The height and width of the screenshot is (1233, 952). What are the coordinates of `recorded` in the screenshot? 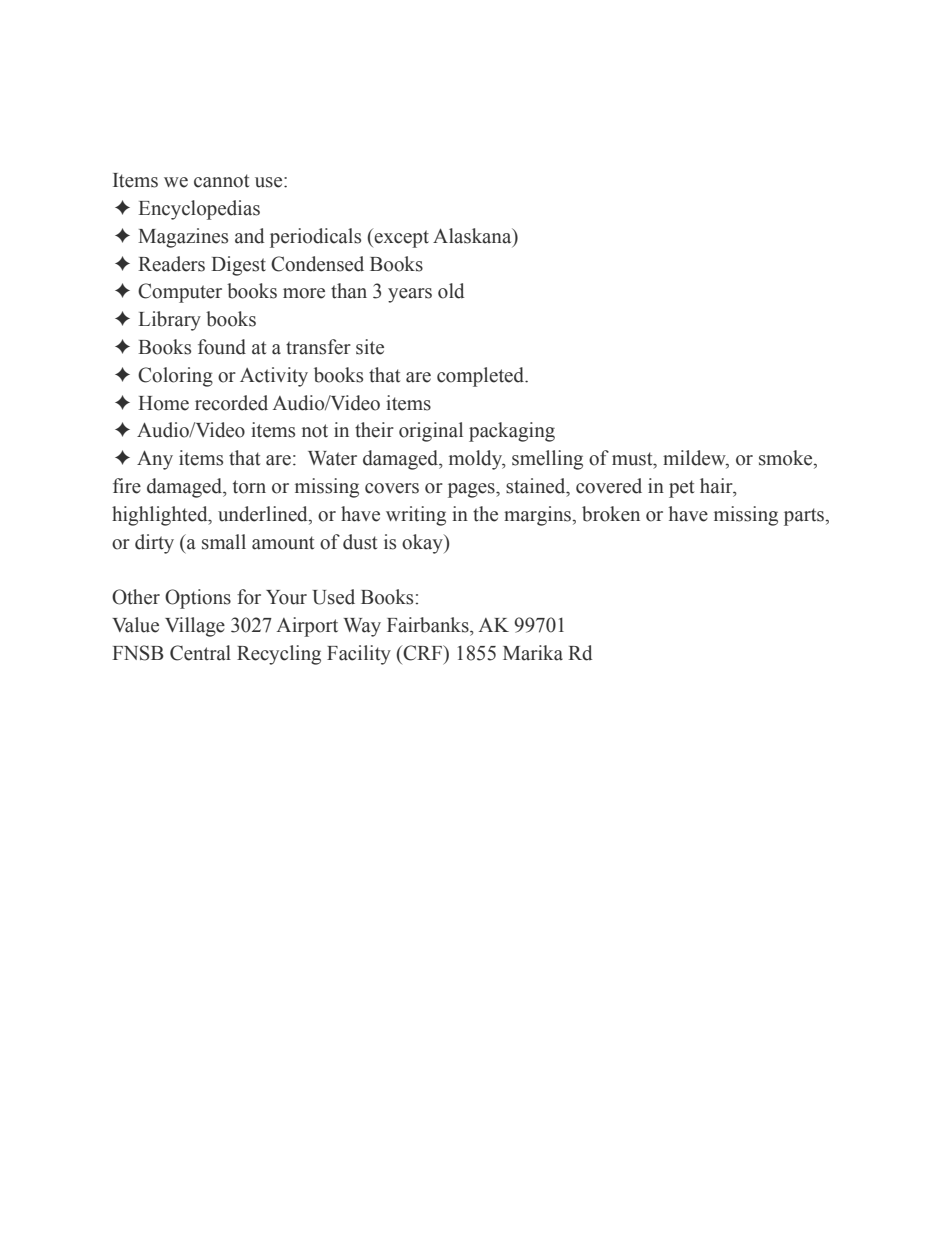 It's located at (231, 403).
